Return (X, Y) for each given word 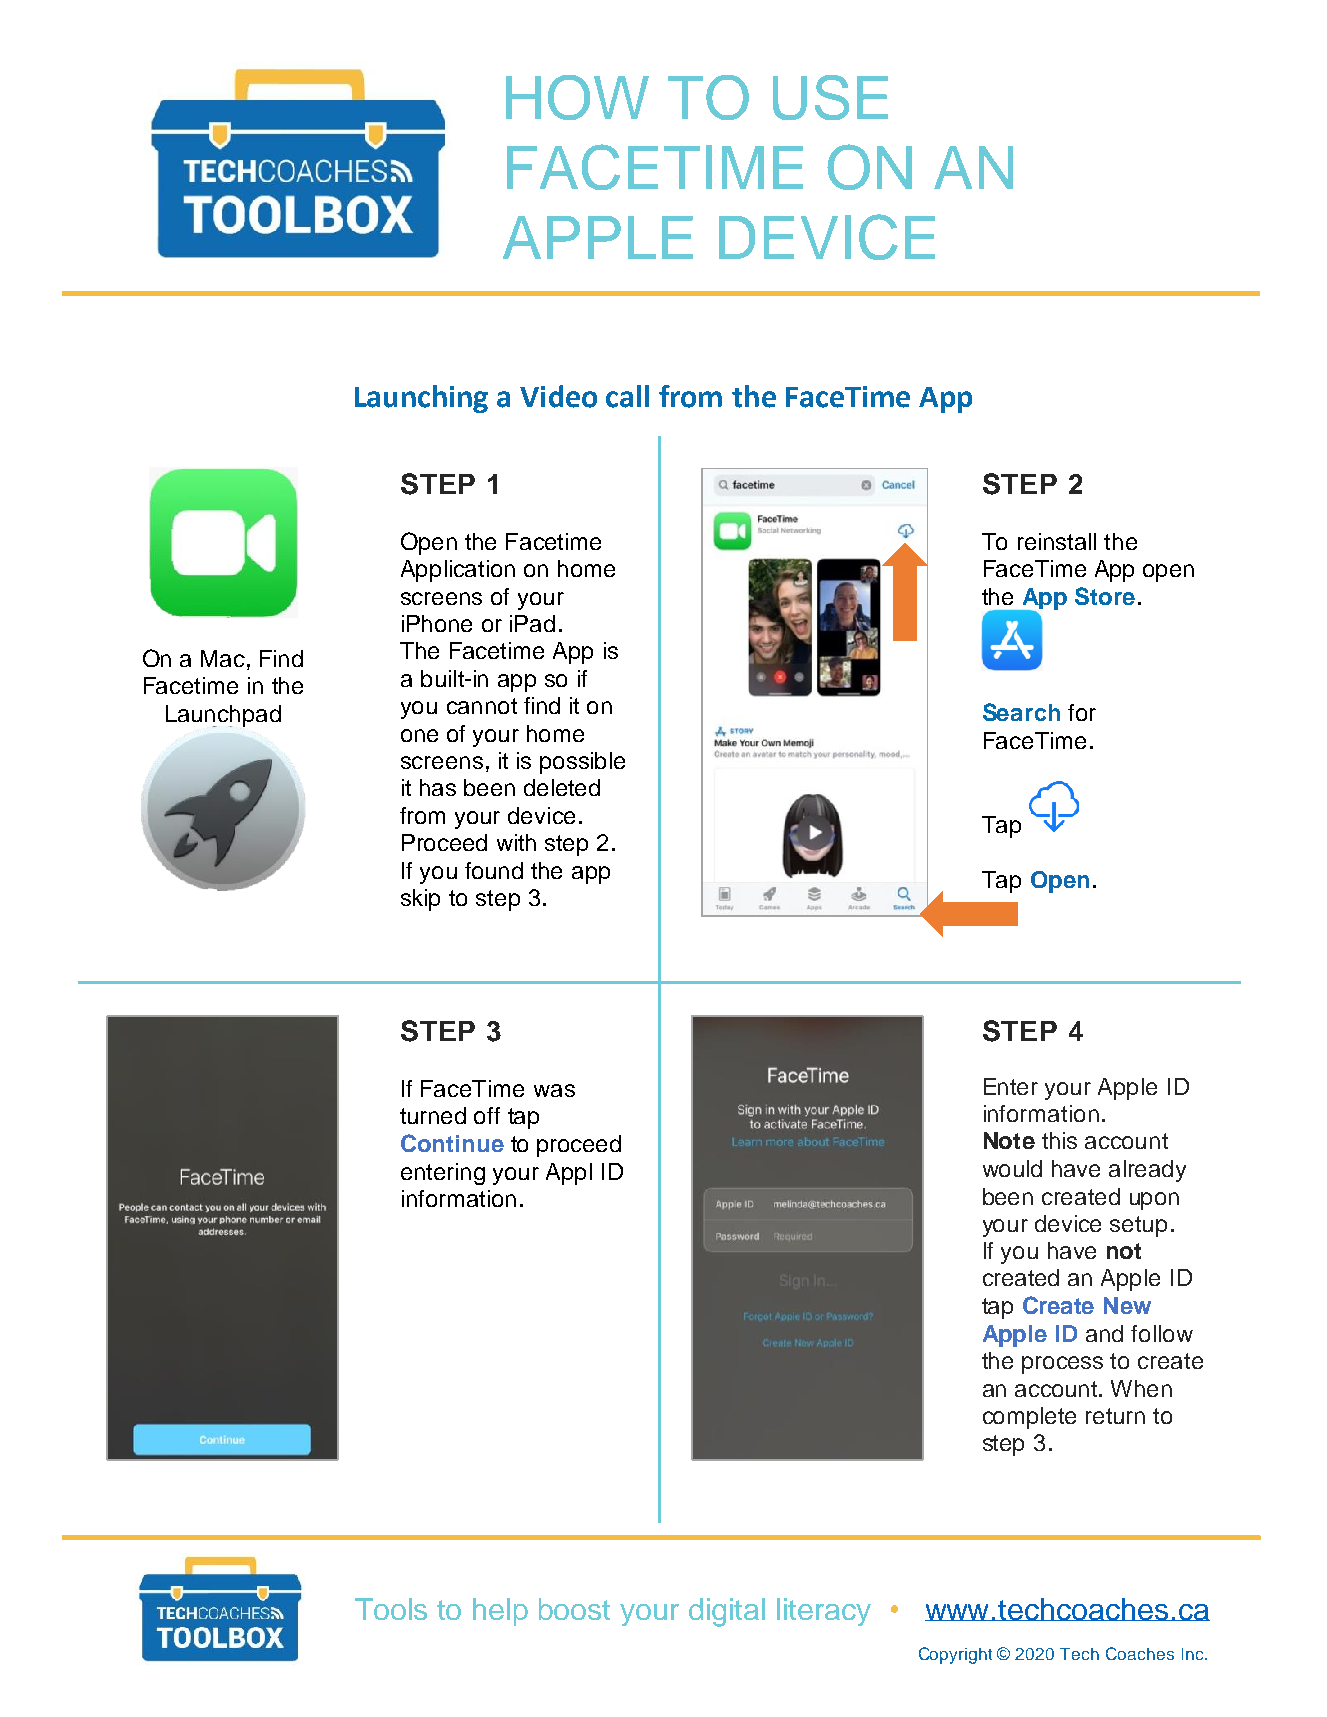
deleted (562, 787)
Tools (391, 1609)
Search (1021, 712)
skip (420, 900)
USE (830, 97)
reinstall (1057, 541)
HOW (577, 97)
